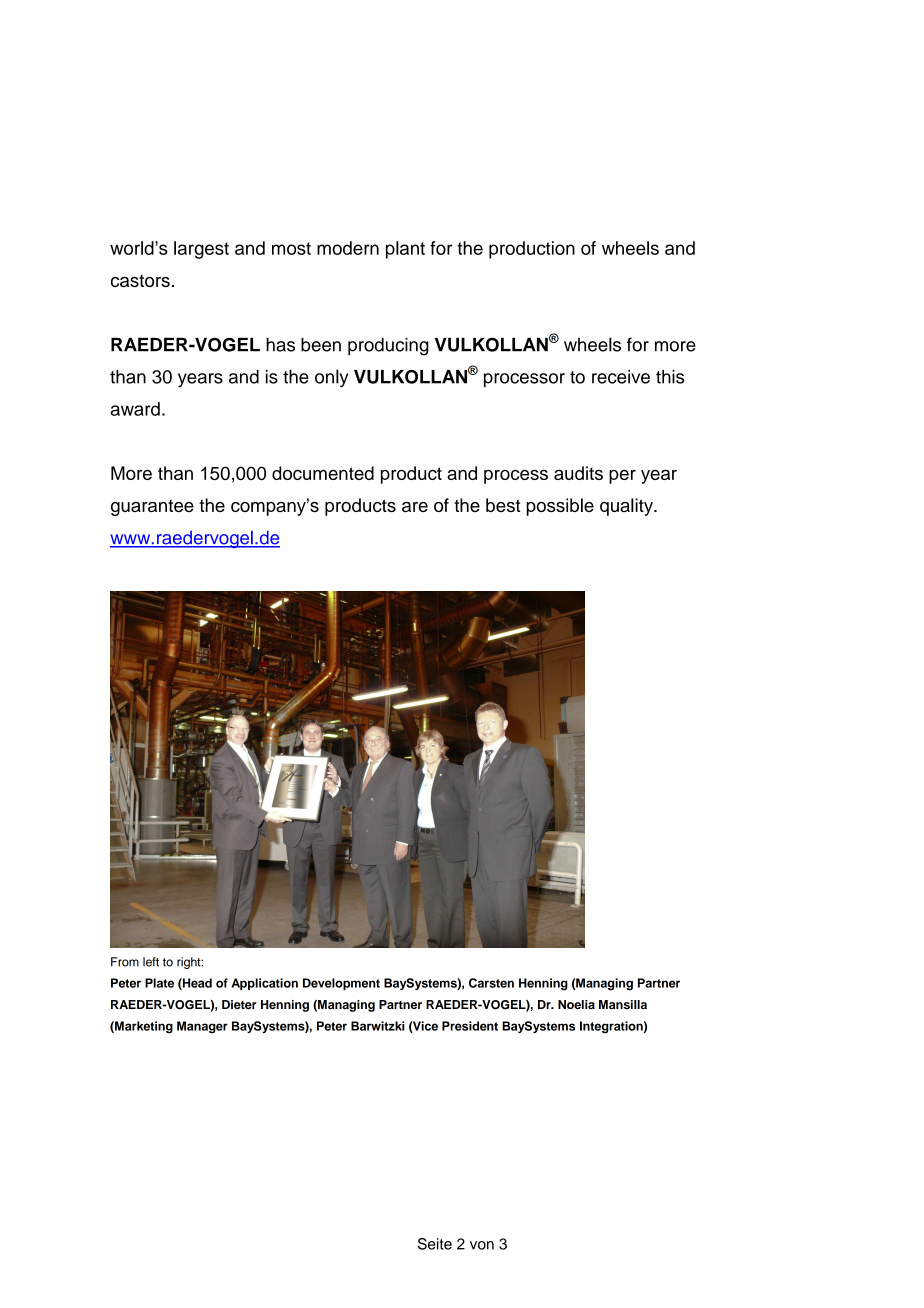 This screenshot has width=924, height=1308. I want to click on receive, so click(621, 377).
